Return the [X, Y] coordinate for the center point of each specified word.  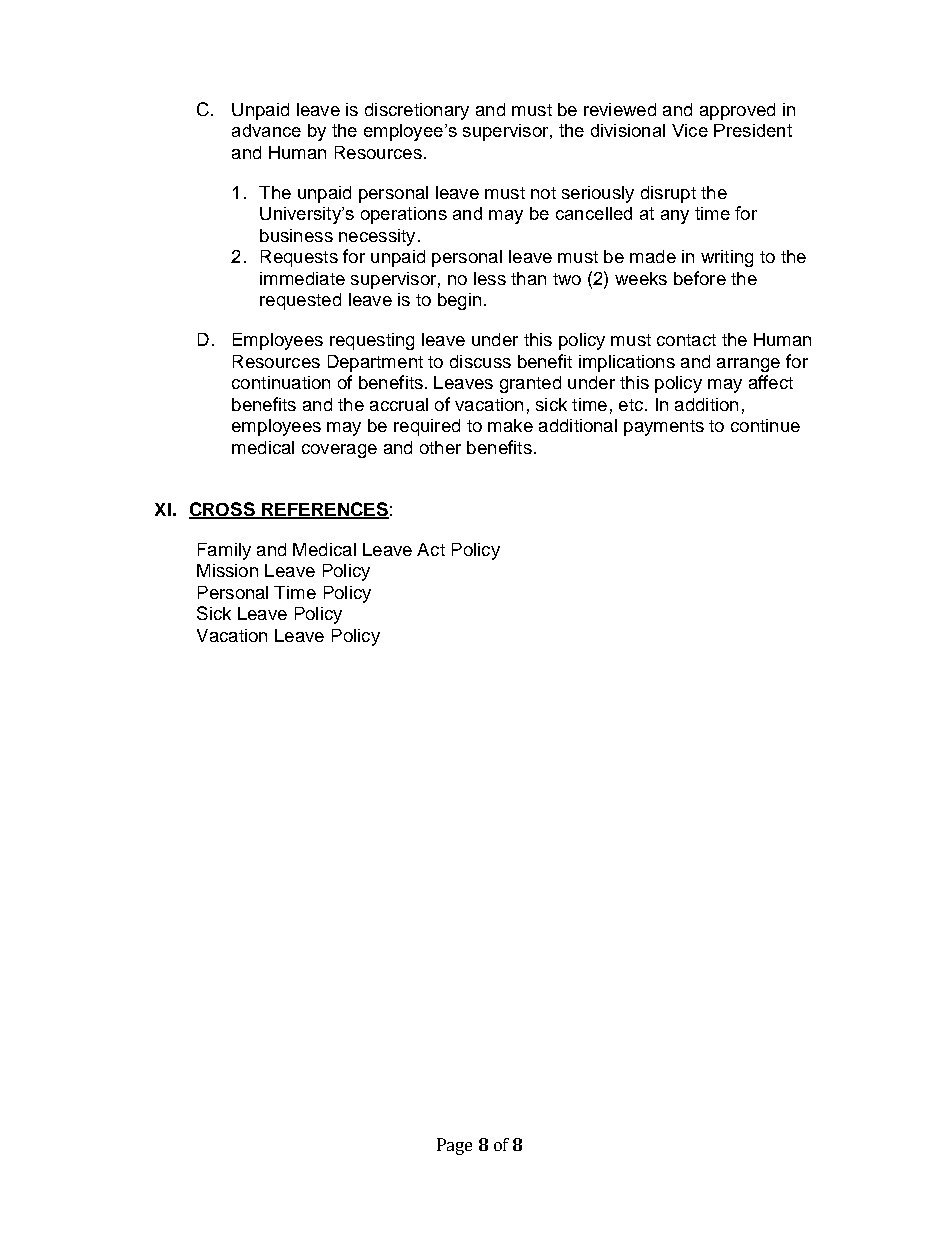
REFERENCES [324, 510]
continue [765, 425]
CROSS [223, 510]
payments [664, 428]
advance [266, 130]
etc [632, 405]
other [440, 447]
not [543, 193]
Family [224, 551]
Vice [690, 130]
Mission [227, 570]
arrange [748, 365]
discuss [480, 361]
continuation [281, 382]
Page [454, 1146]
